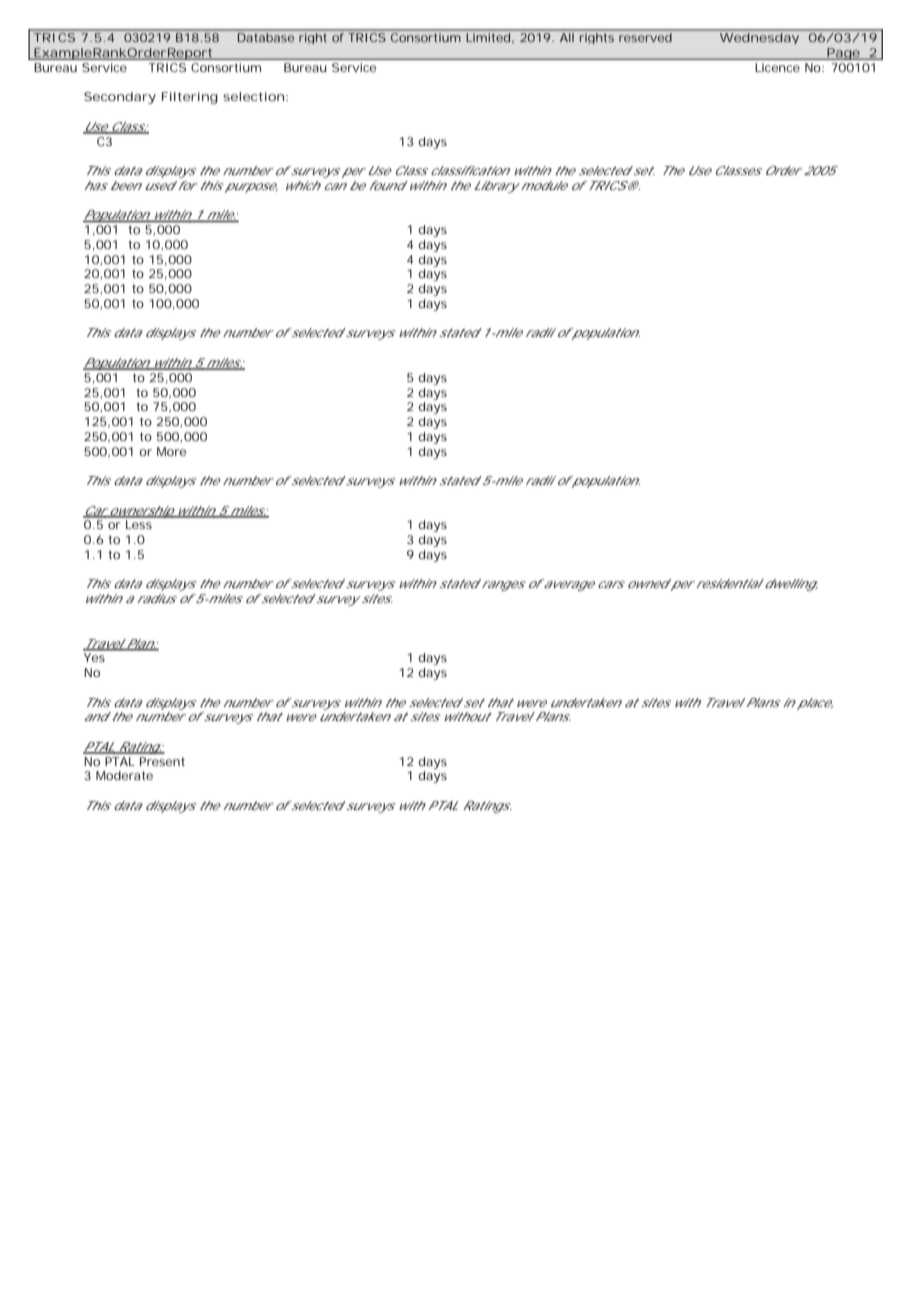  What do you see at coordinates (190, 98) in the screenshot?
I see `Filtering` at bounding box center [190, 98].
